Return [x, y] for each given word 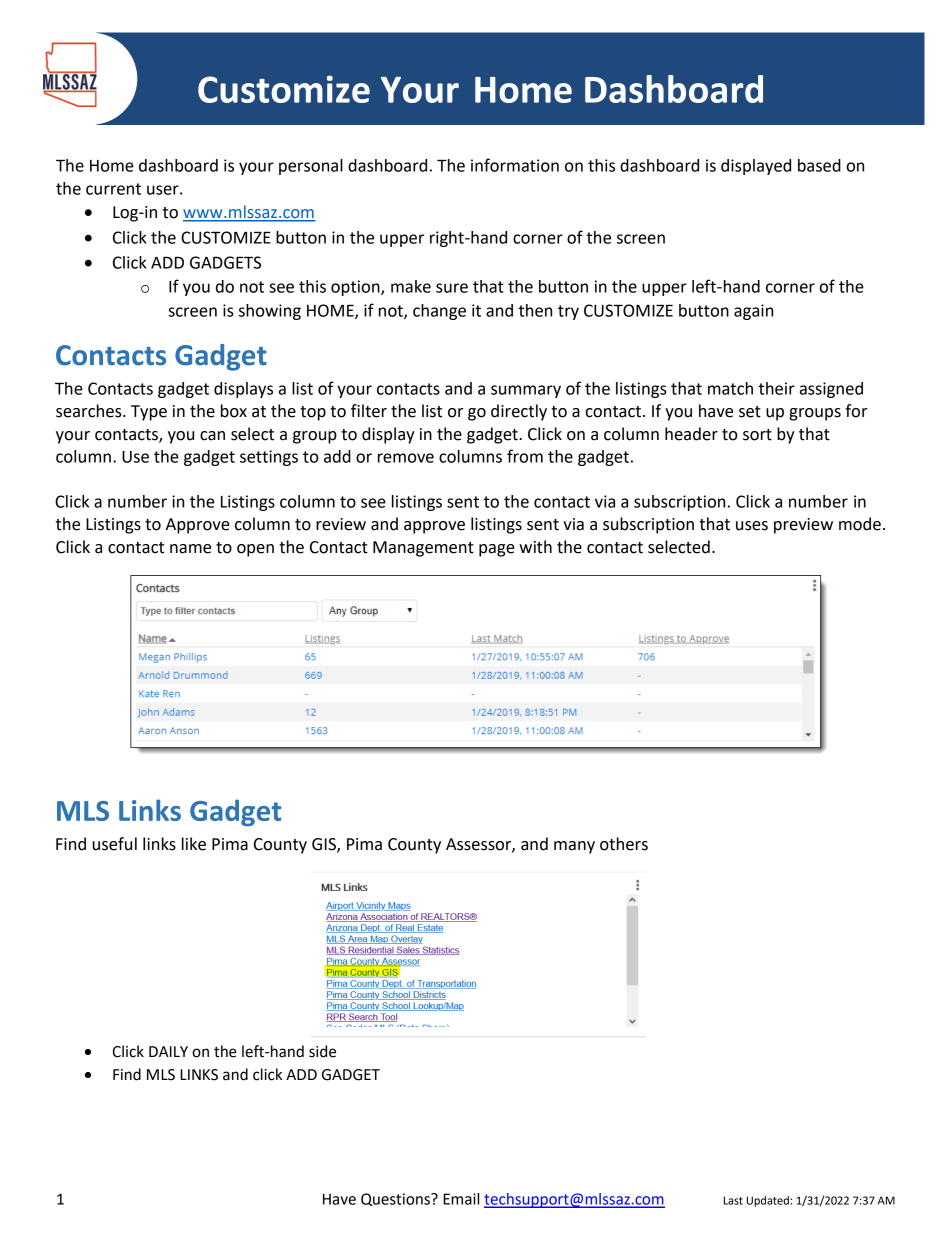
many [574, 847]
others [624, 844]
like [194, 844]
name [190, 549]
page [497, 550]
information [515, 165]
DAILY [168, 1051]
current [113, 189]
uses [752, 526]
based [819, 165]
